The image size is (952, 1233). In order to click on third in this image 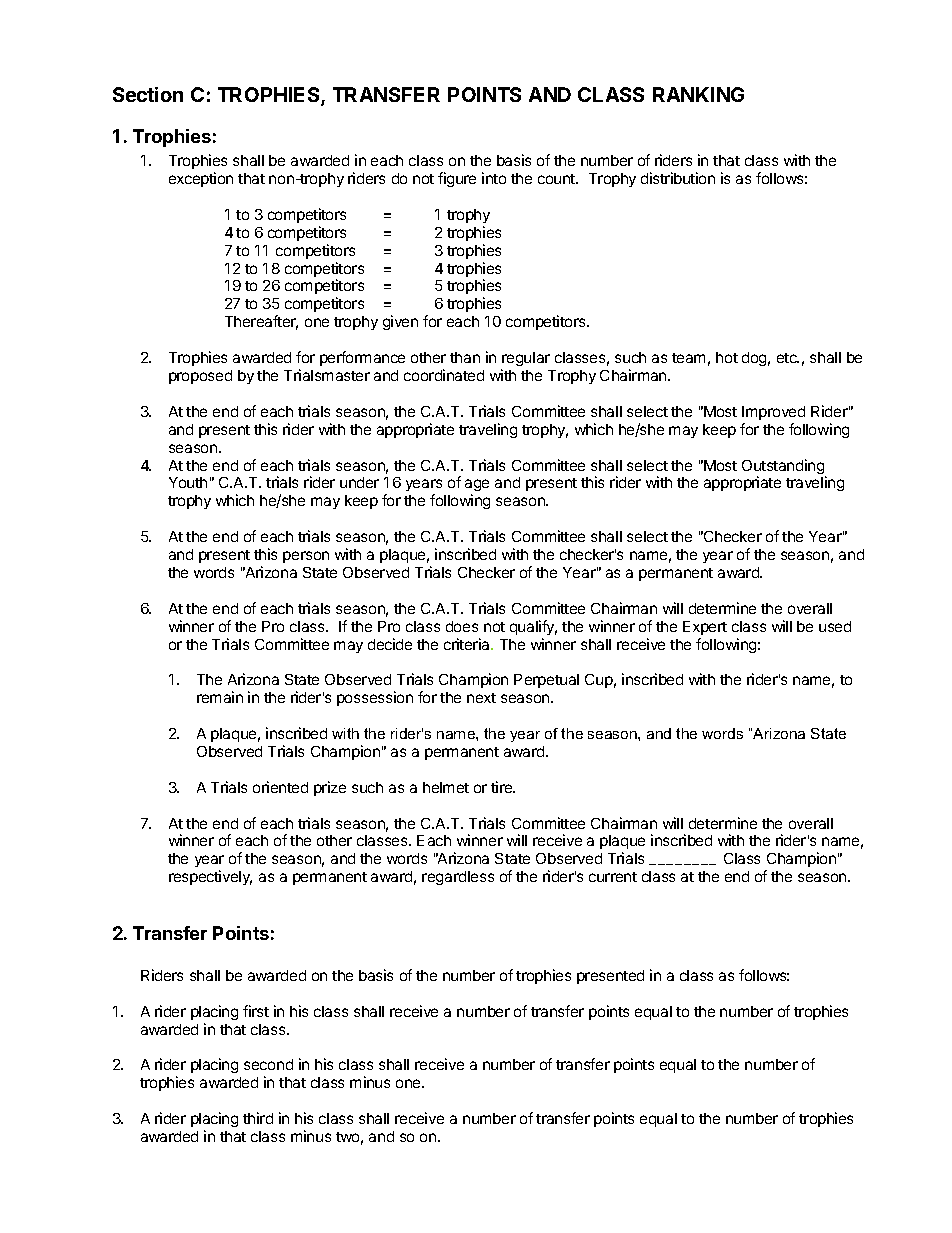, I will do `click(258, 1118)`.
